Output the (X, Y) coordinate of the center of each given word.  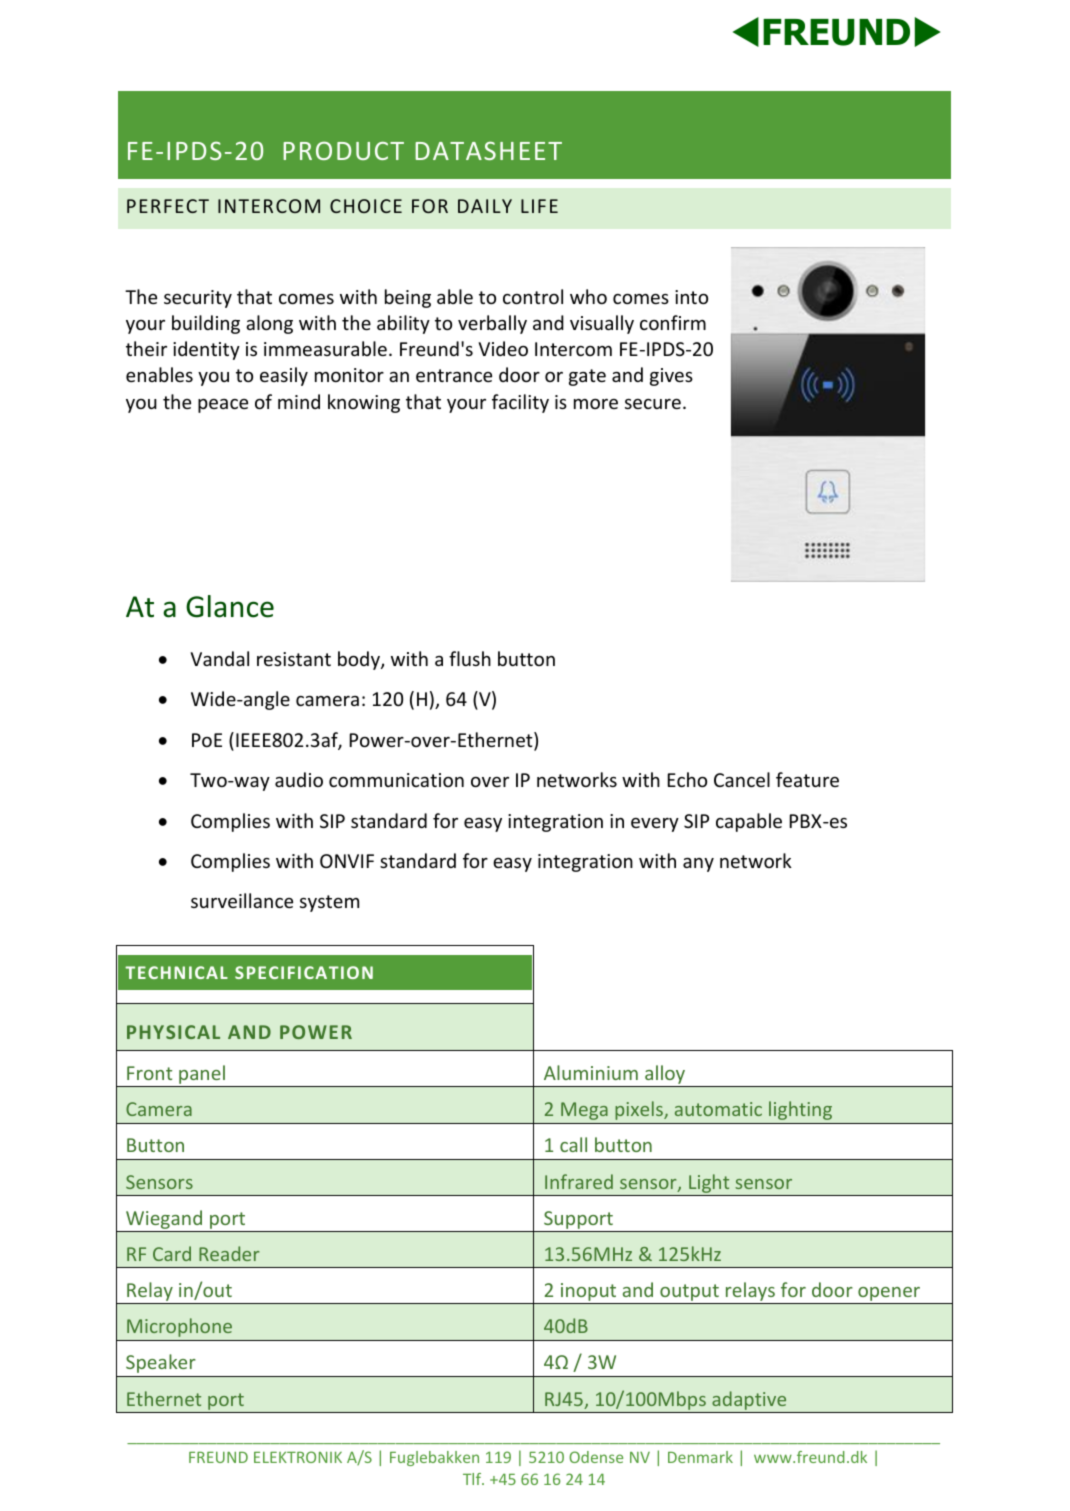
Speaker (160, 1363)
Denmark (700, 1457)
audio (299, 779)
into (691, 297)
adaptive (749, 1400)
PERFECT (168, 206)
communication (396, 780)
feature (807, 779)
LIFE (539, 206)
